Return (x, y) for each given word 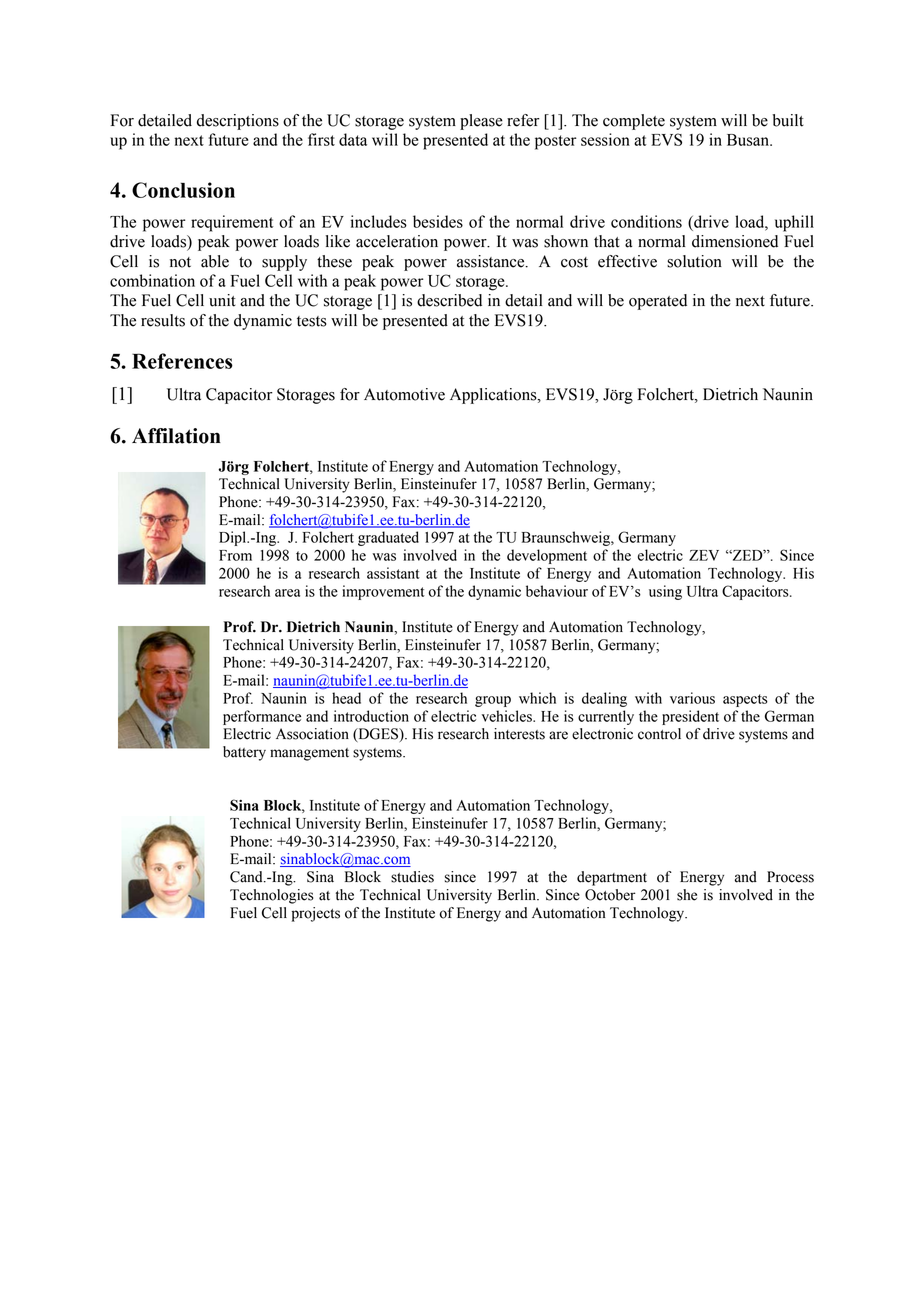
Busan (749, 140)
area (287, 593)
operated (658, 302)
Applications (494, 396)
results (163, 320)
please (481, 122)
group (493, 701)
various (692, 698)
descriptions (238, 122)
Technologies (272, 896)
